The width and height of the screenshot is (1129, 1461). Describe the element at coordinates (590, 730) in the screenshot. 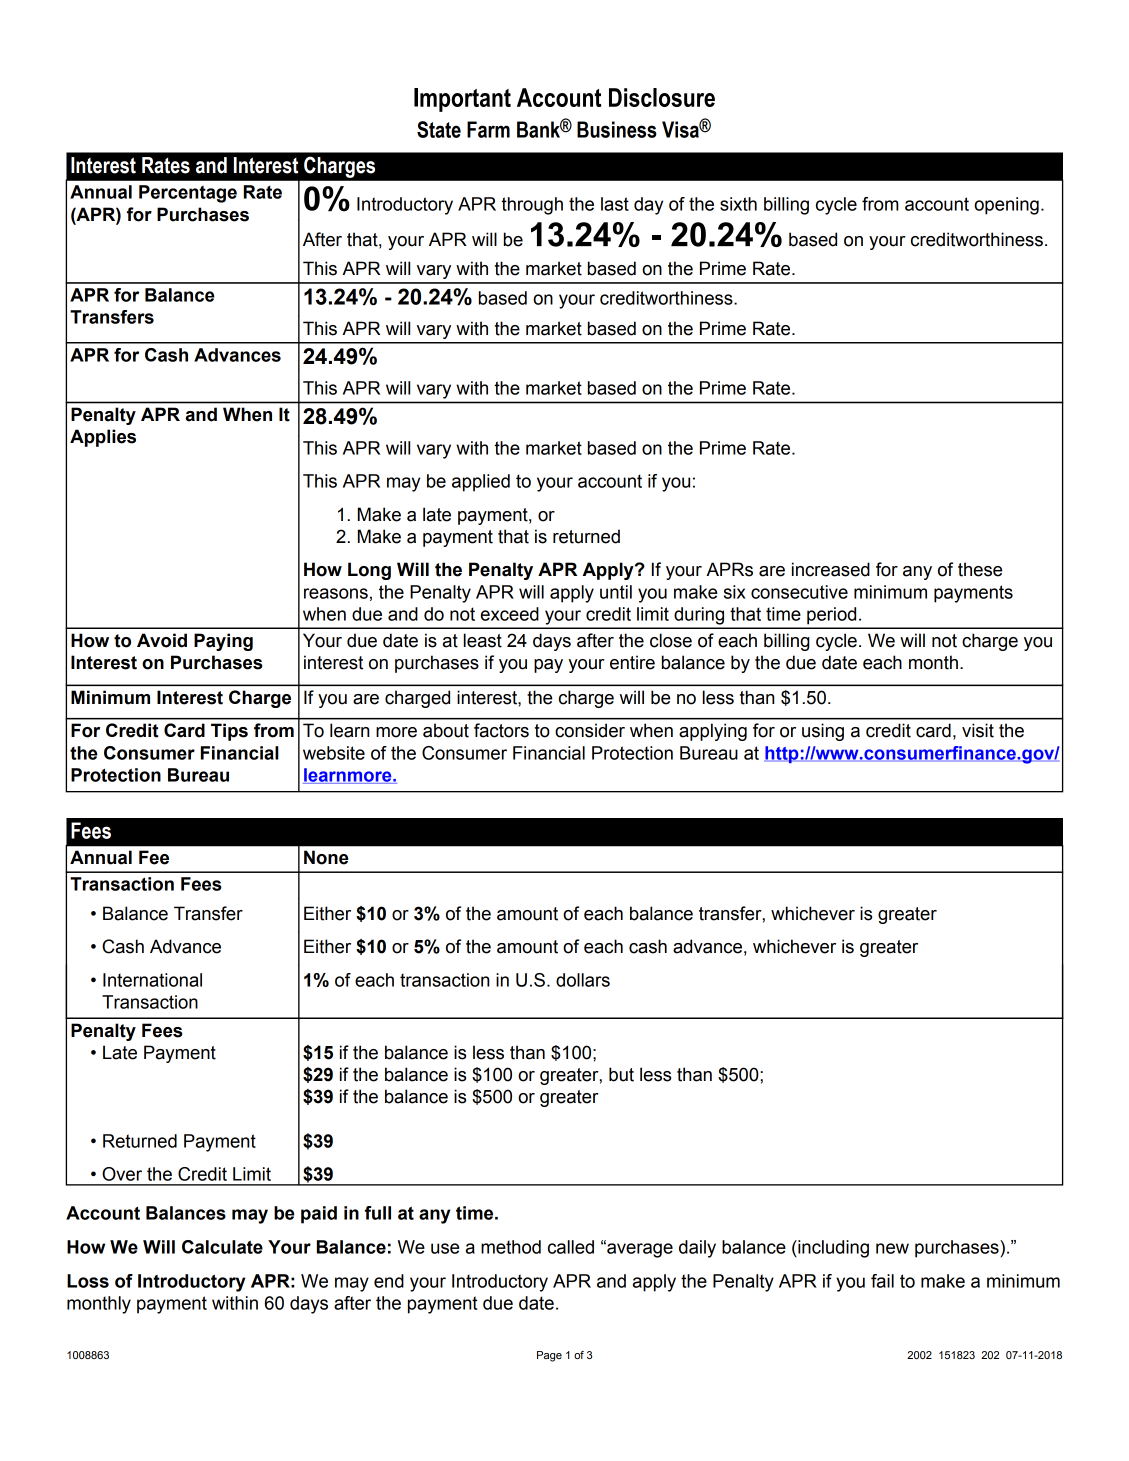

I see `consider` at that location.
